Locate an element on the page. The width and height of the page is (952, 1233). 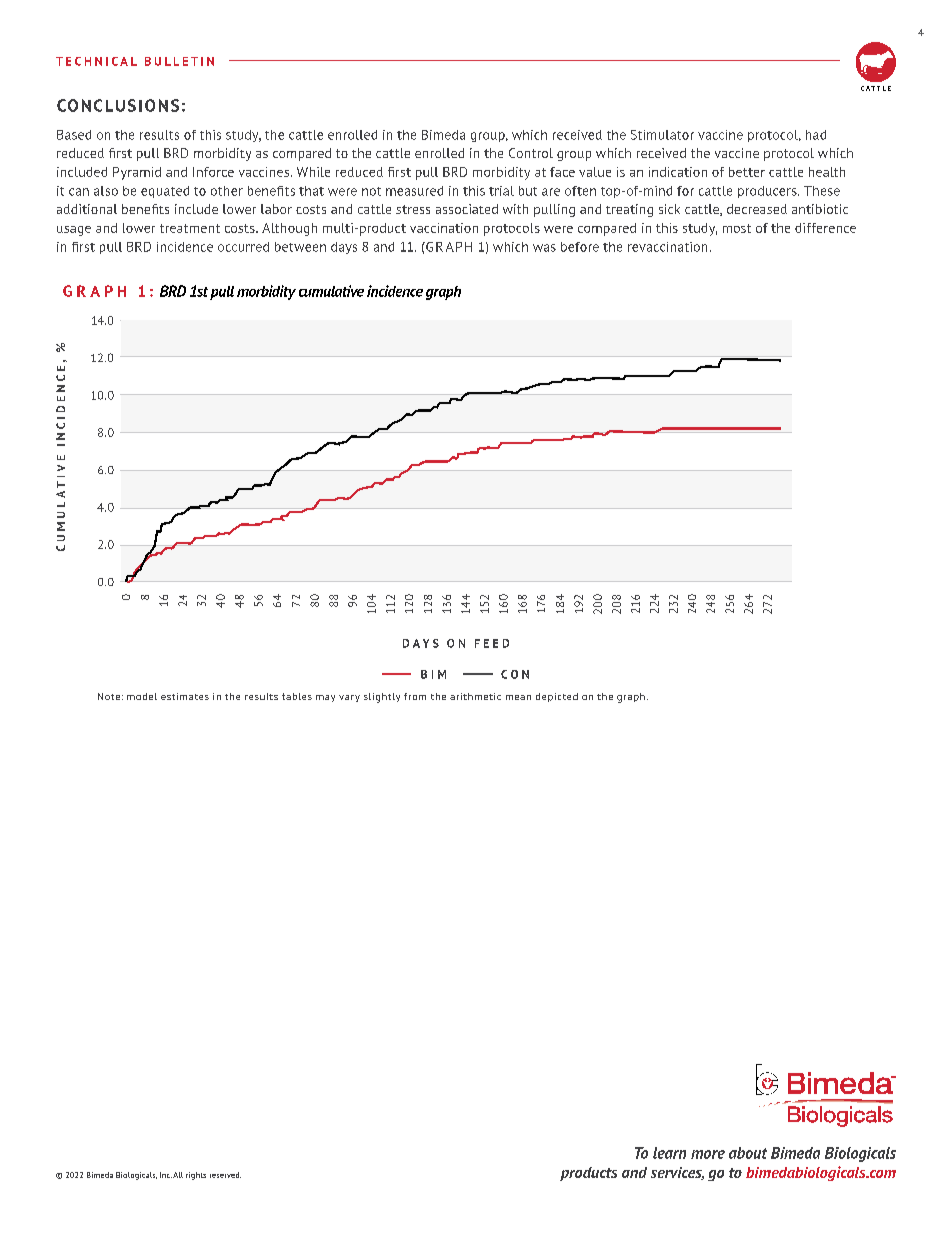
BULLETIN is located at coordinates (179, 61).
